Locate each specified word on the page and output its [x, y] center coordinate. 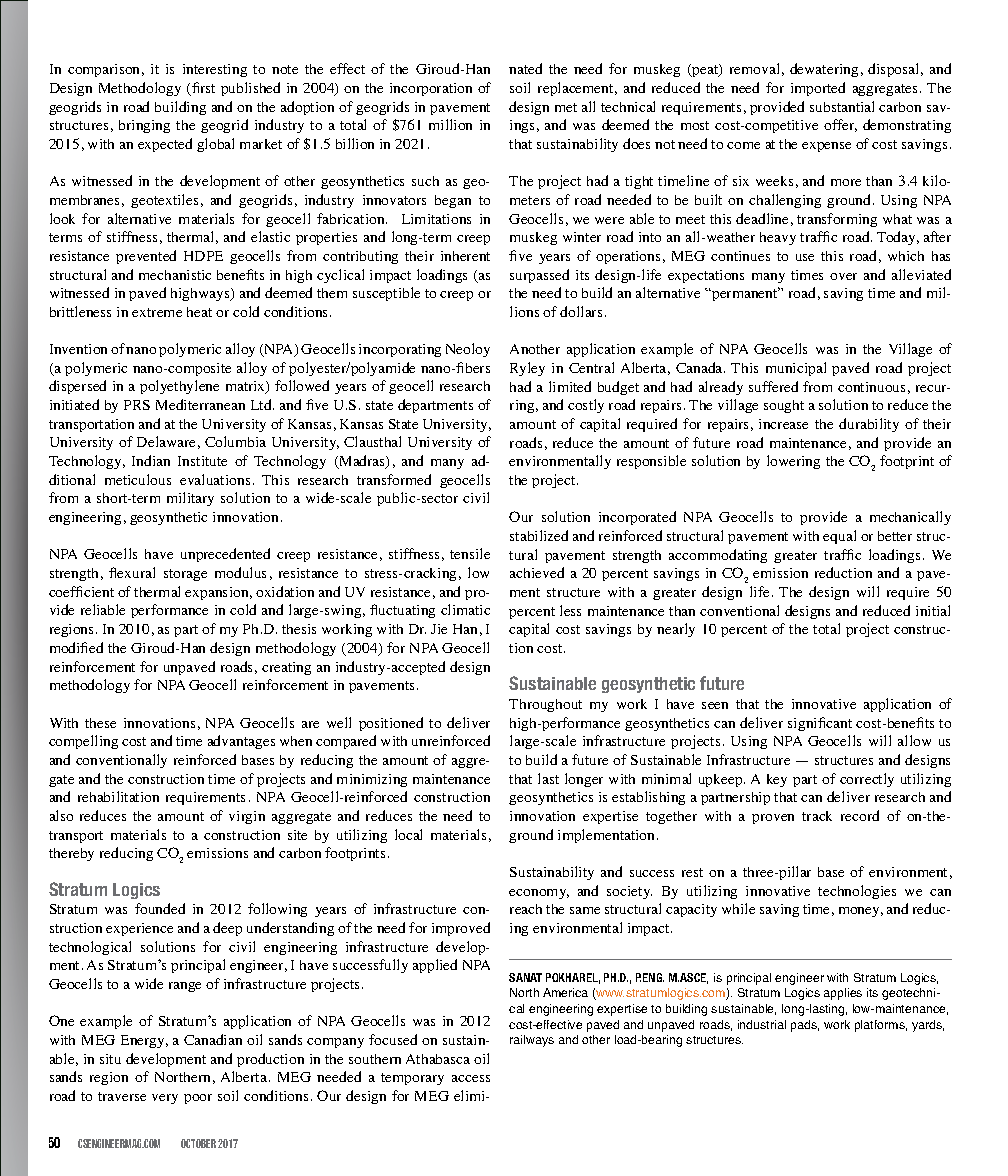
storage [185, 575]
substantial [842, 106]
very [165, 1099]
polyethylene [179, 387]
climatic [465, 609]
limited [570, 386]
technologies [857, 892]
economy [539, 894]
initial [933, 610]
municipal [796, 369]
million [450, 124]
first [202, 89]
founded [160, 908]
